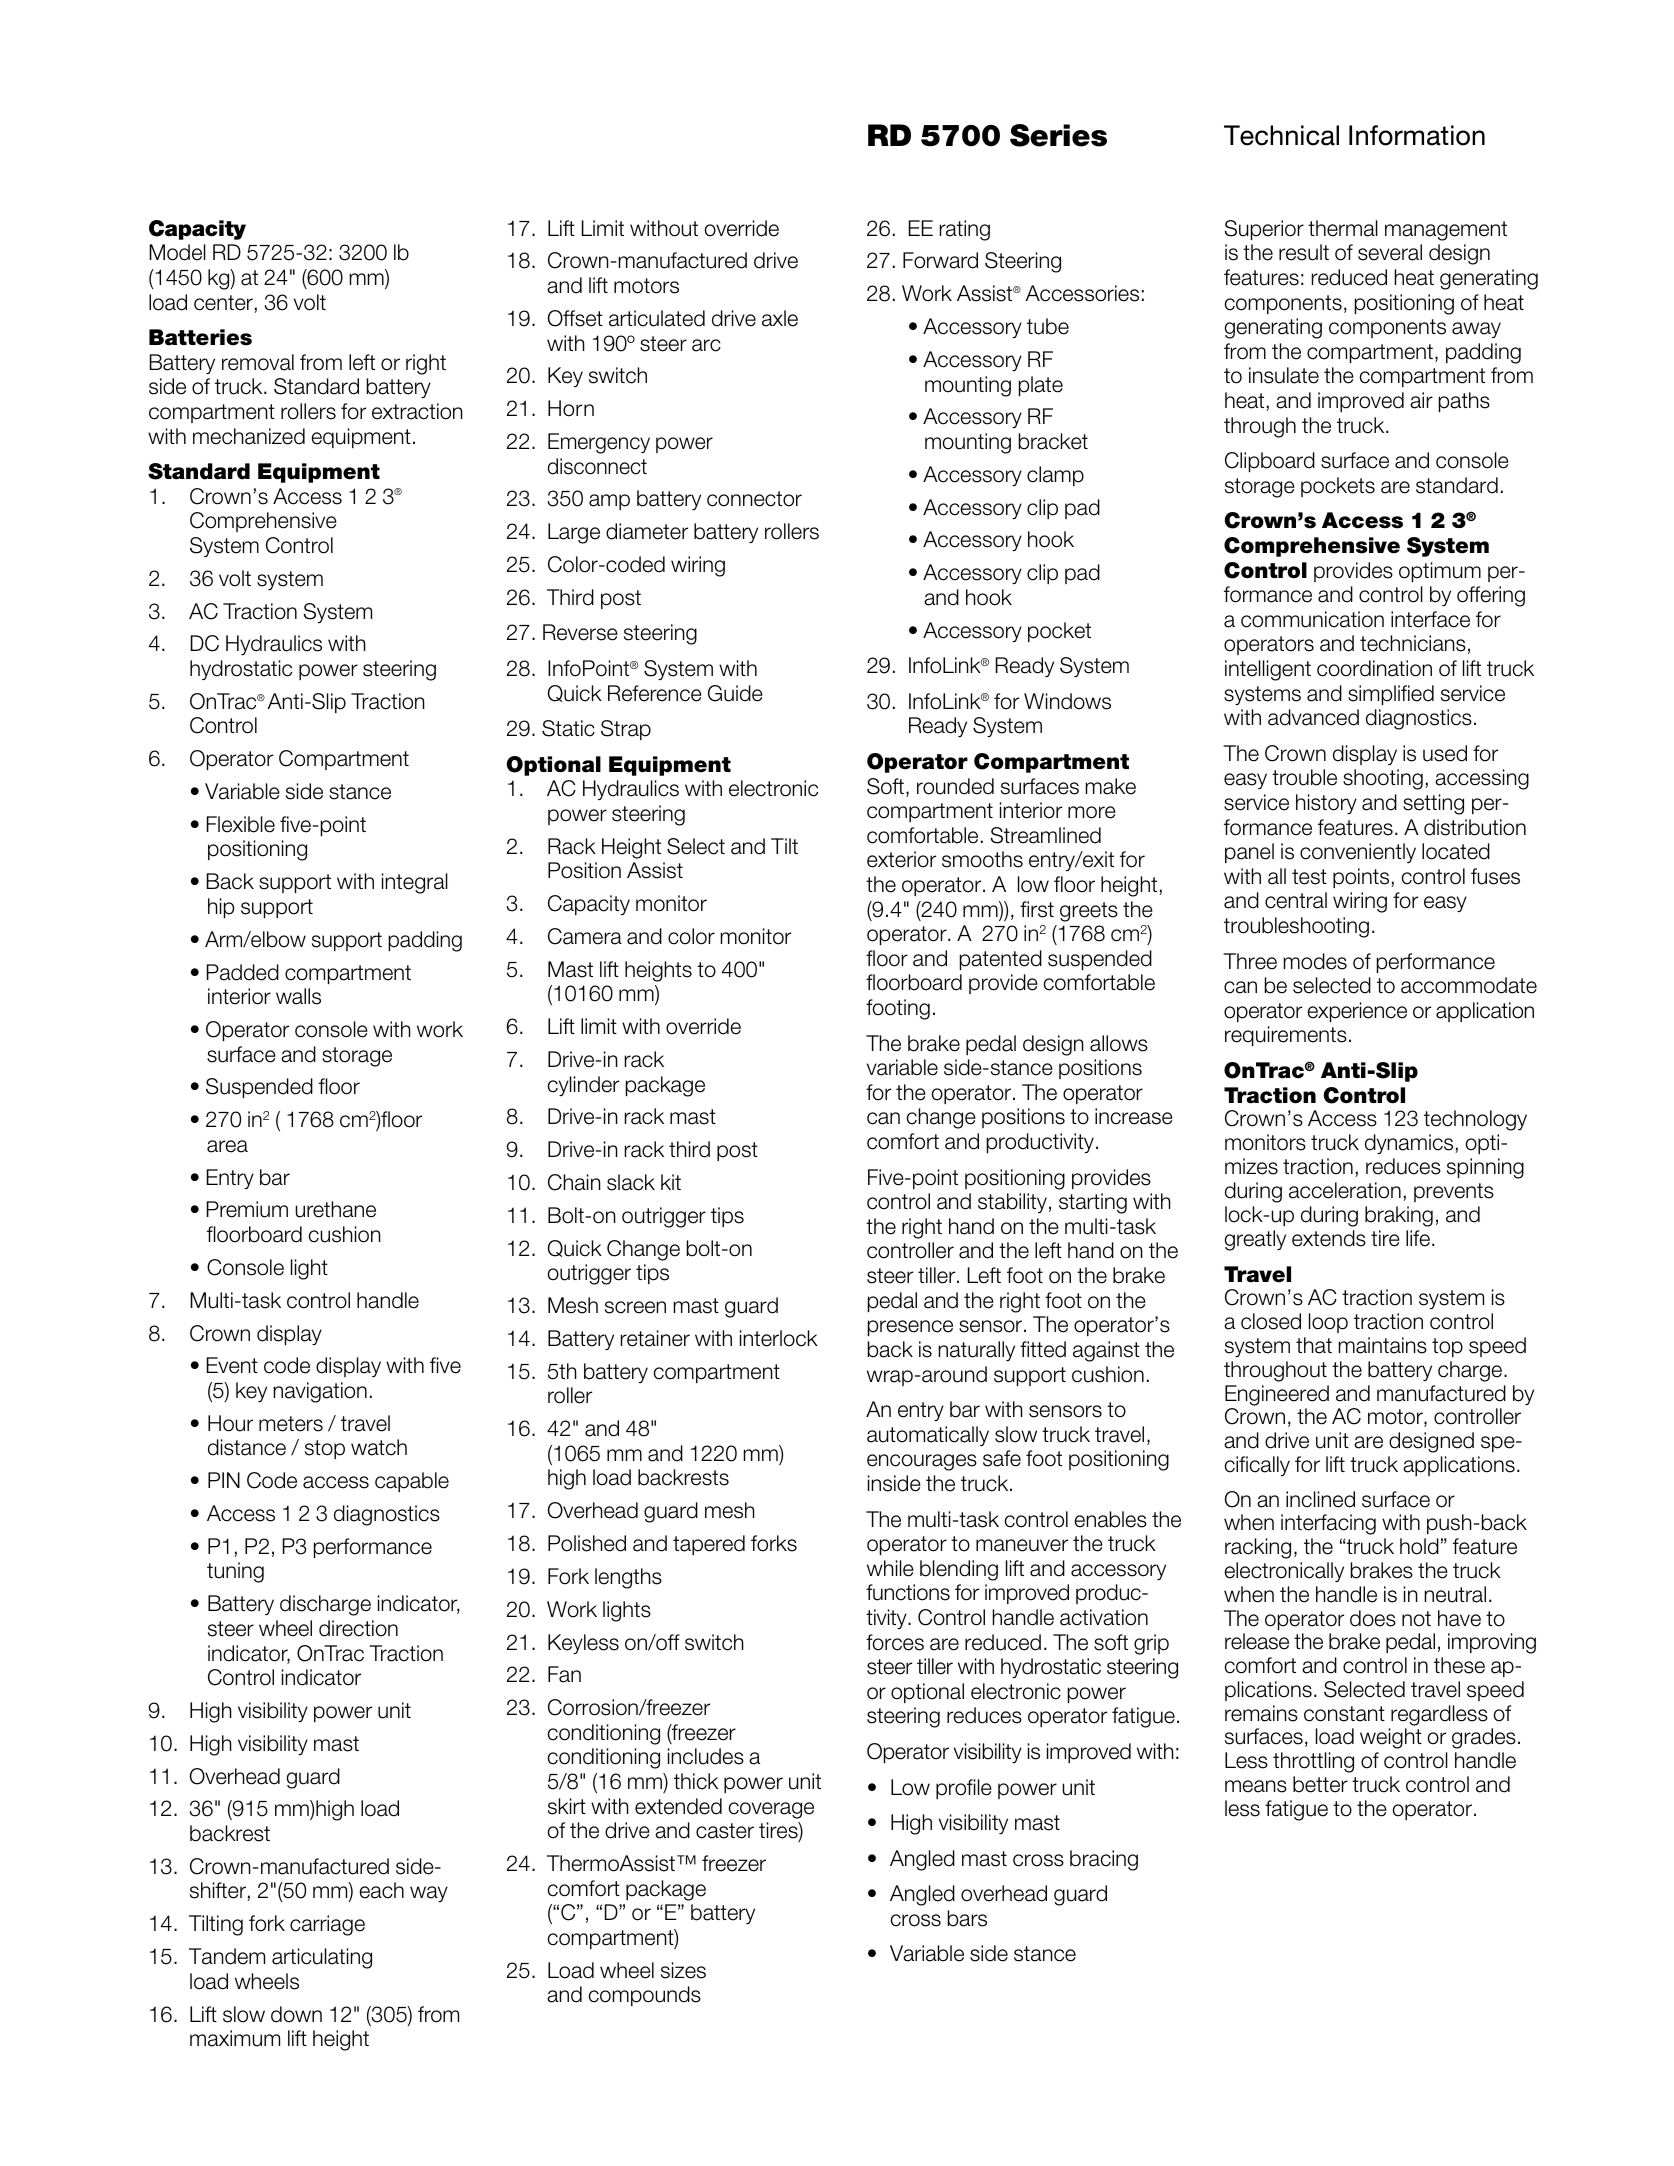  Describe the element at coordinates (298, 996) in the page. I see `walls` at that location.
